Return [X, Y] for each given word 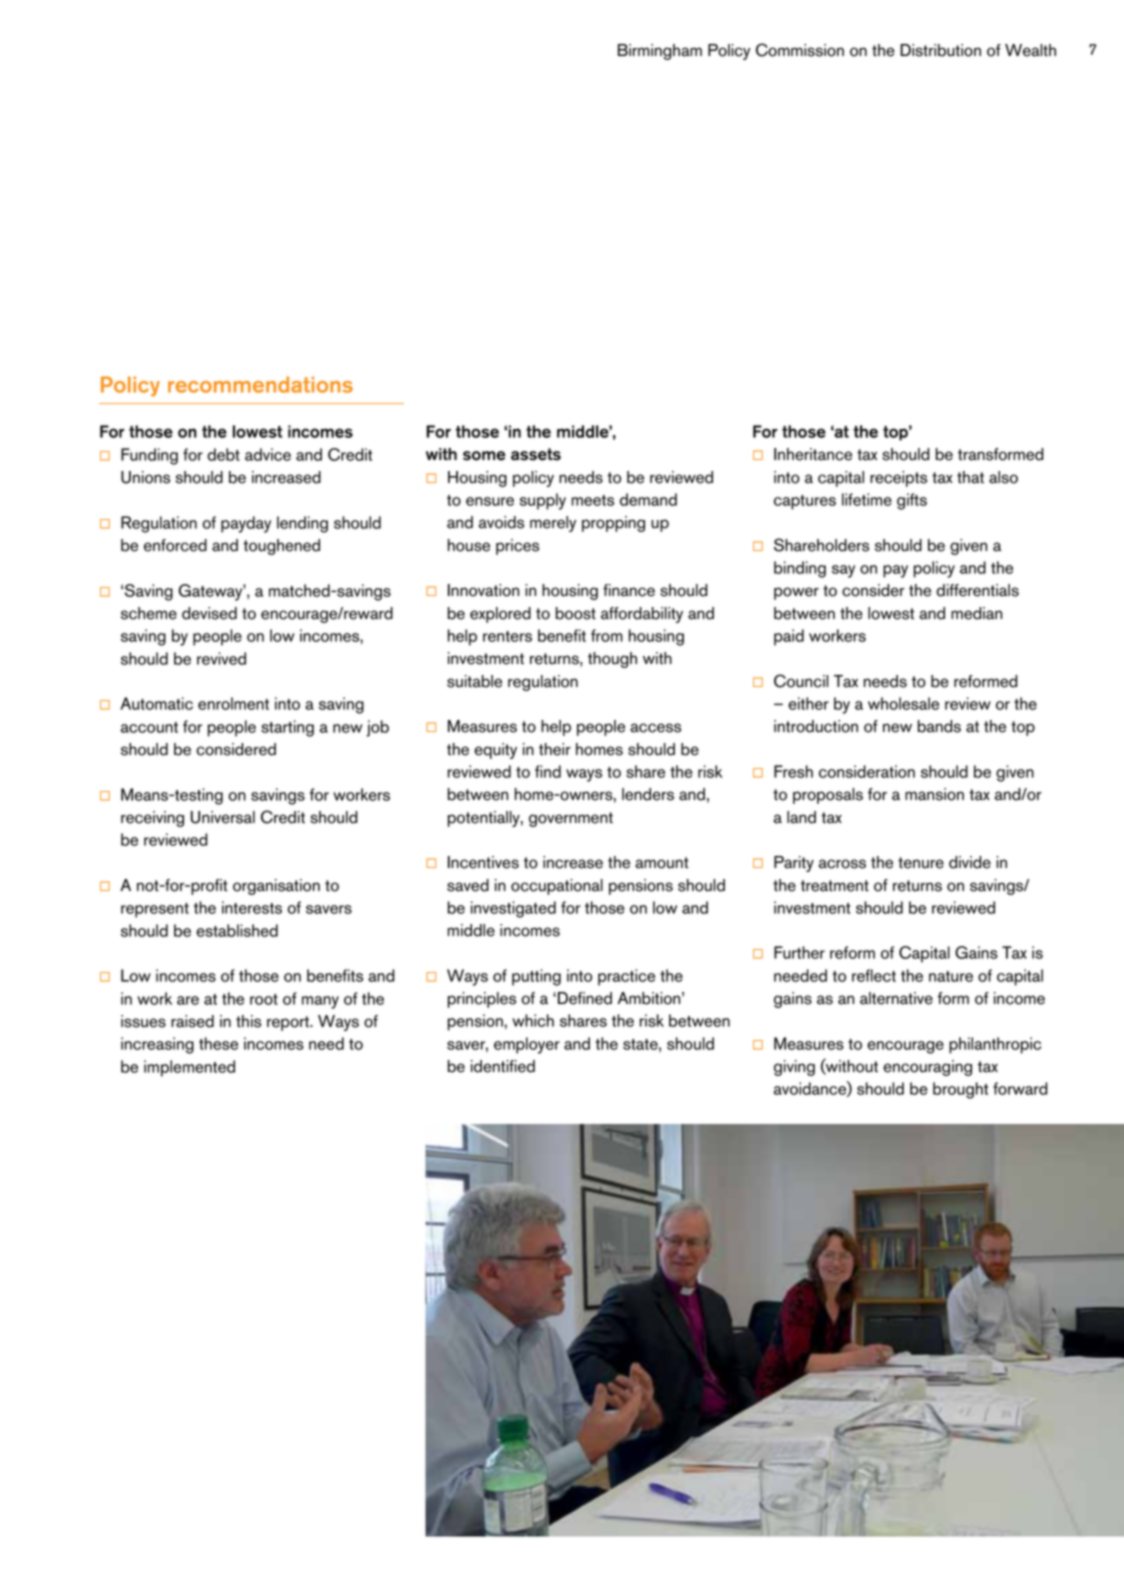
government [571, 819]
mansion [934, 794]
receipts [898, 479]
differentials [977, 590]
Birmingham [660, 52]
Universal [223, 817]
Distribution [940, 50]
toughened [281, 547]
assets [536, 454]
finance [629, 590]
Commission [800, 50]
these [218, 1043]
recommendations [260, 384]
